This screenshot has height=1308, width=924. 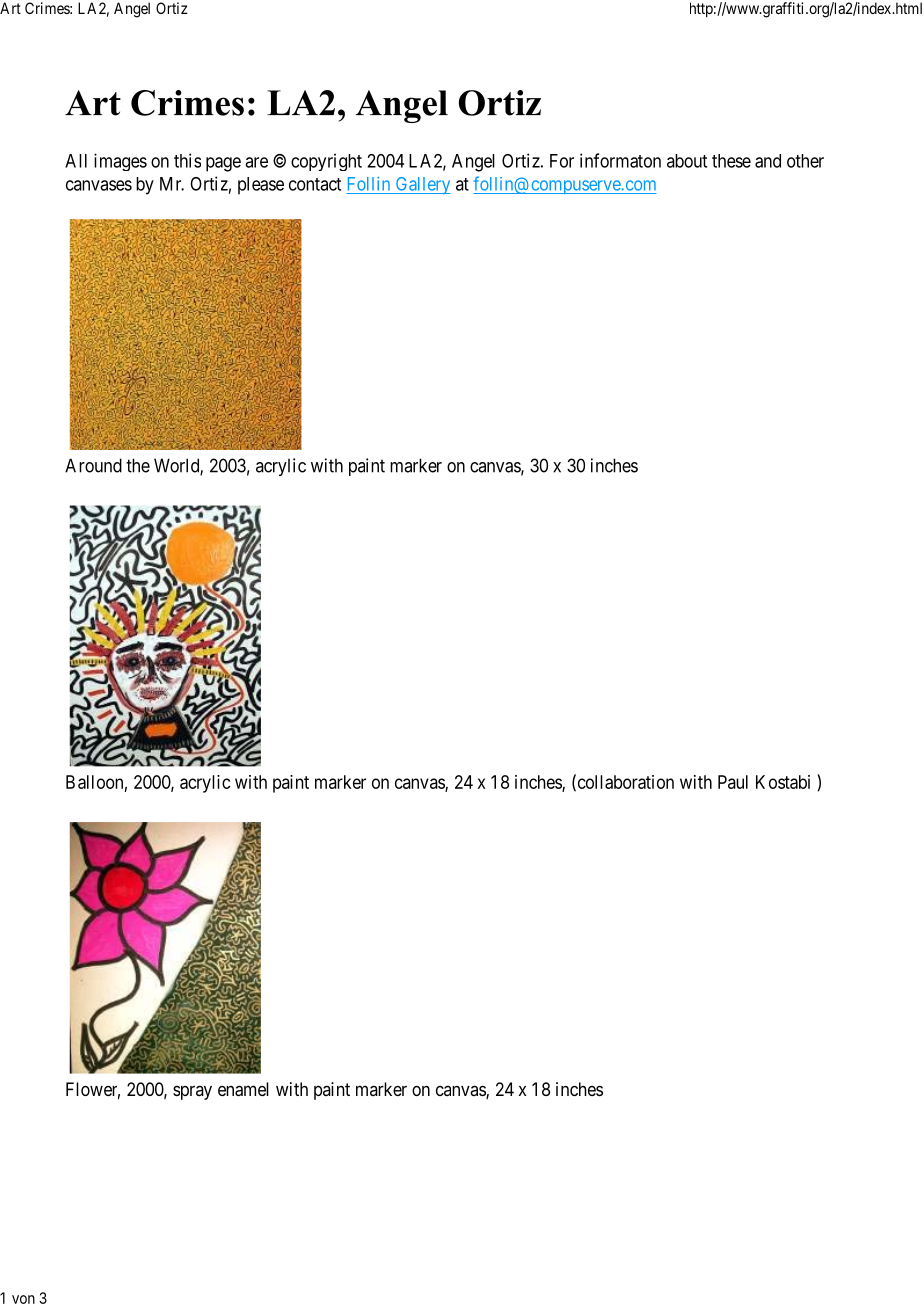 What do you see at coordinates (192, 1092) in the screenshot?
I see `spray` at bounding box center [192, 1092].
